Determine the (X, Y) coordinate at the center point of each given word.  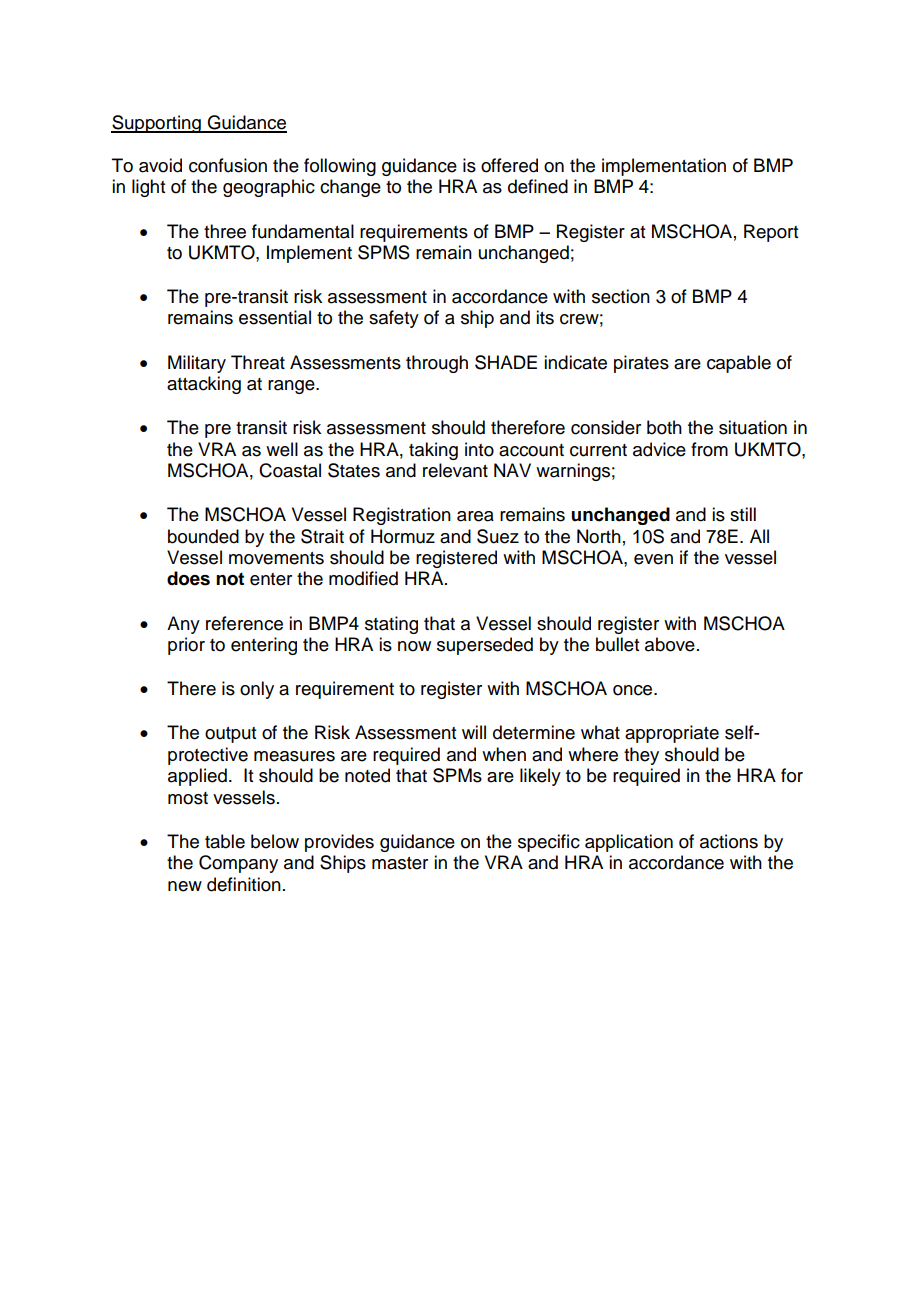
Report (771, 233)
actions (729, 841)
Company (238, 864)
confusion (228, 165)
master (400, 863)
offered (509, 165)
